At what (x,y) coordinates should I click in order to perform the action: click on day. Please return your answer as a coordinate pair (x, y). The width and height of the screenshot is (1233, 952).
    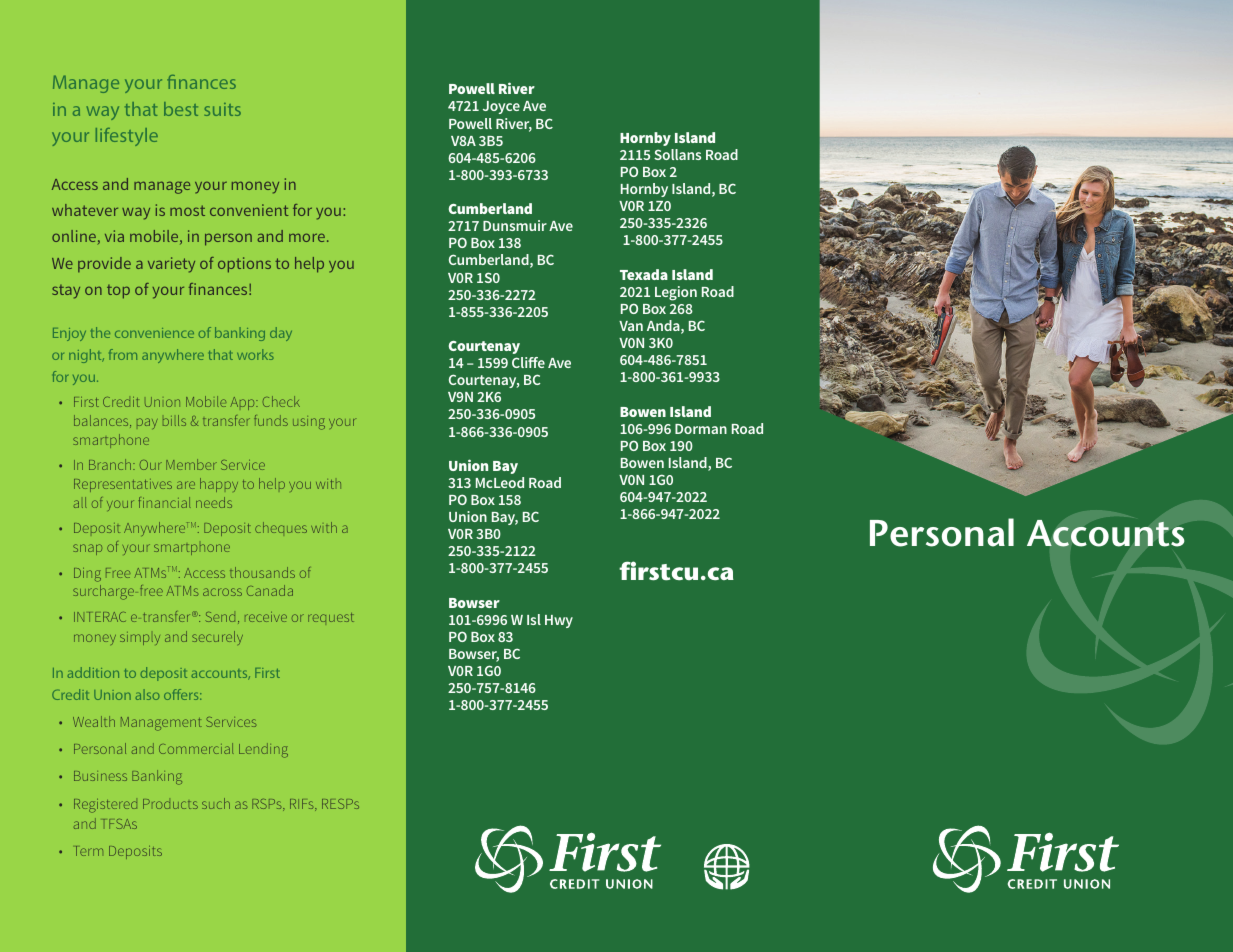
    Looking at the image, I should click on (281, 334).
